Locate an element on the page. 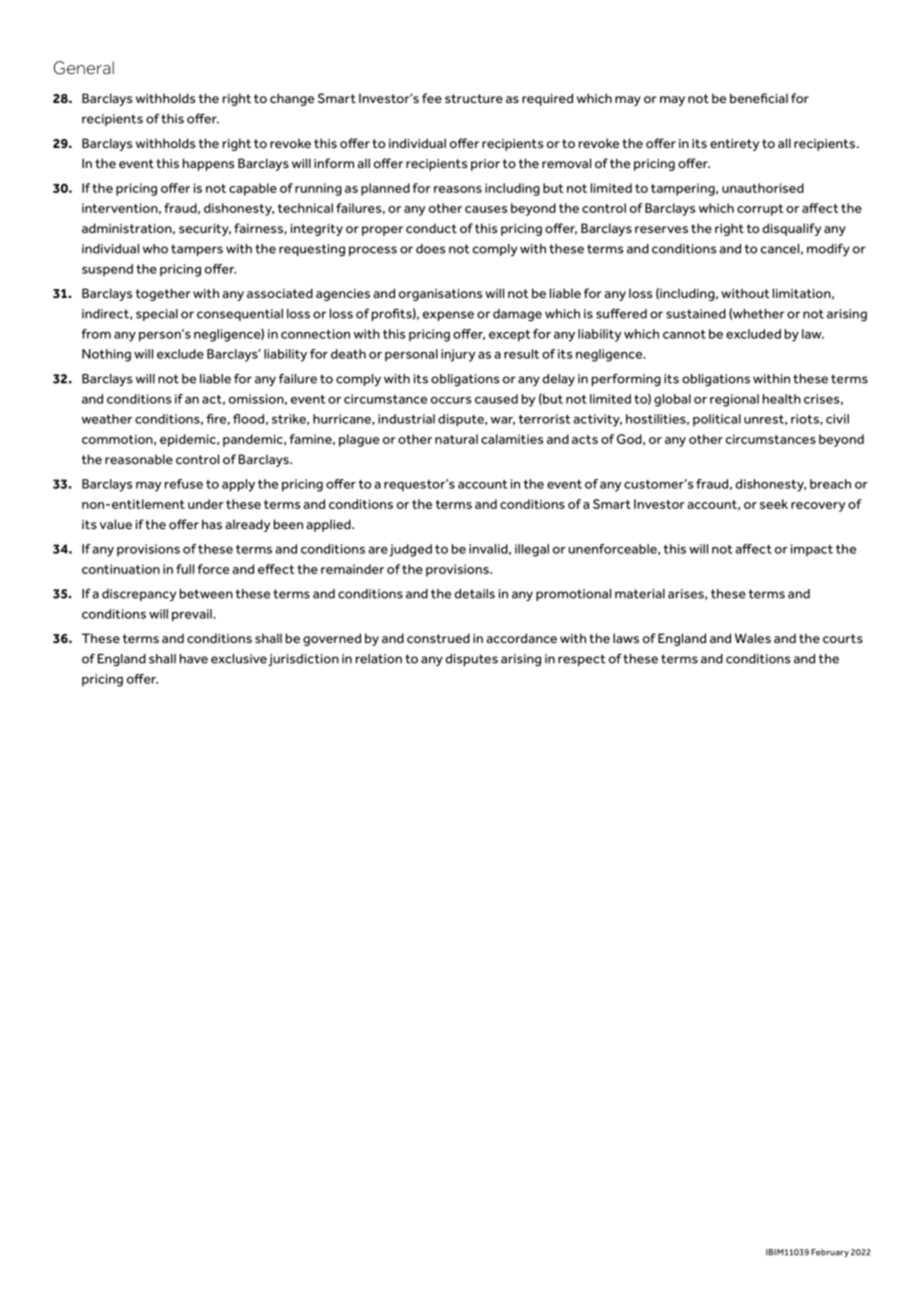  Nothing is located at coordinates (106, 355).
